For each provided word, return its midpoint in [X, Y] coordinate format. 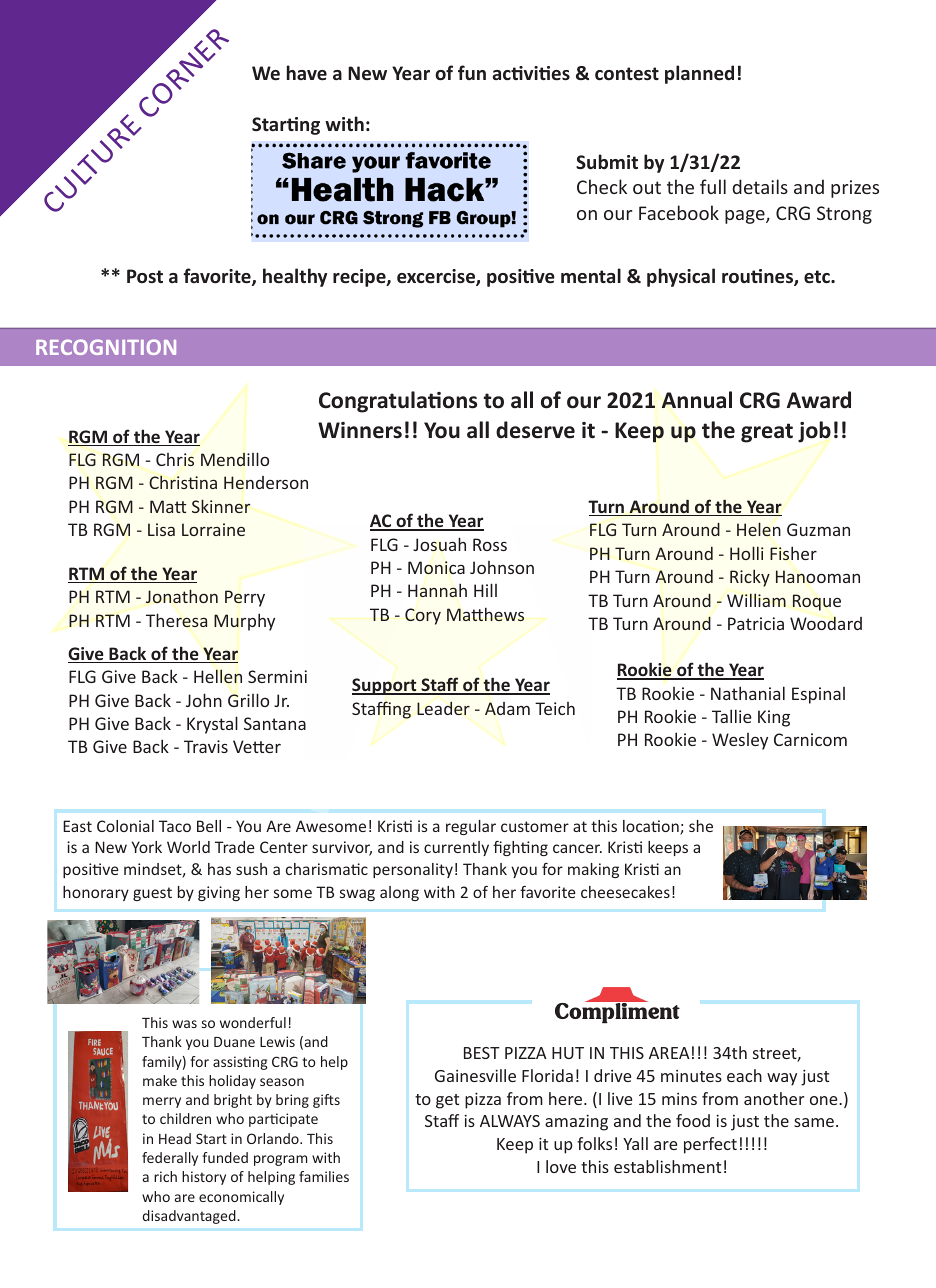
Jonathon [182, 596]
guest [152, 894]
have [307, 73]
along [399, 893]
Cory [423, 616]
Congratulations [398, 402]
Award [819, 400]
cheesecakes [625, 892]
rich [165, 1176]
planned [699, 74]
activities [531, 73]
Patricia [756, 623]
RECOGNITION [106, 347]
